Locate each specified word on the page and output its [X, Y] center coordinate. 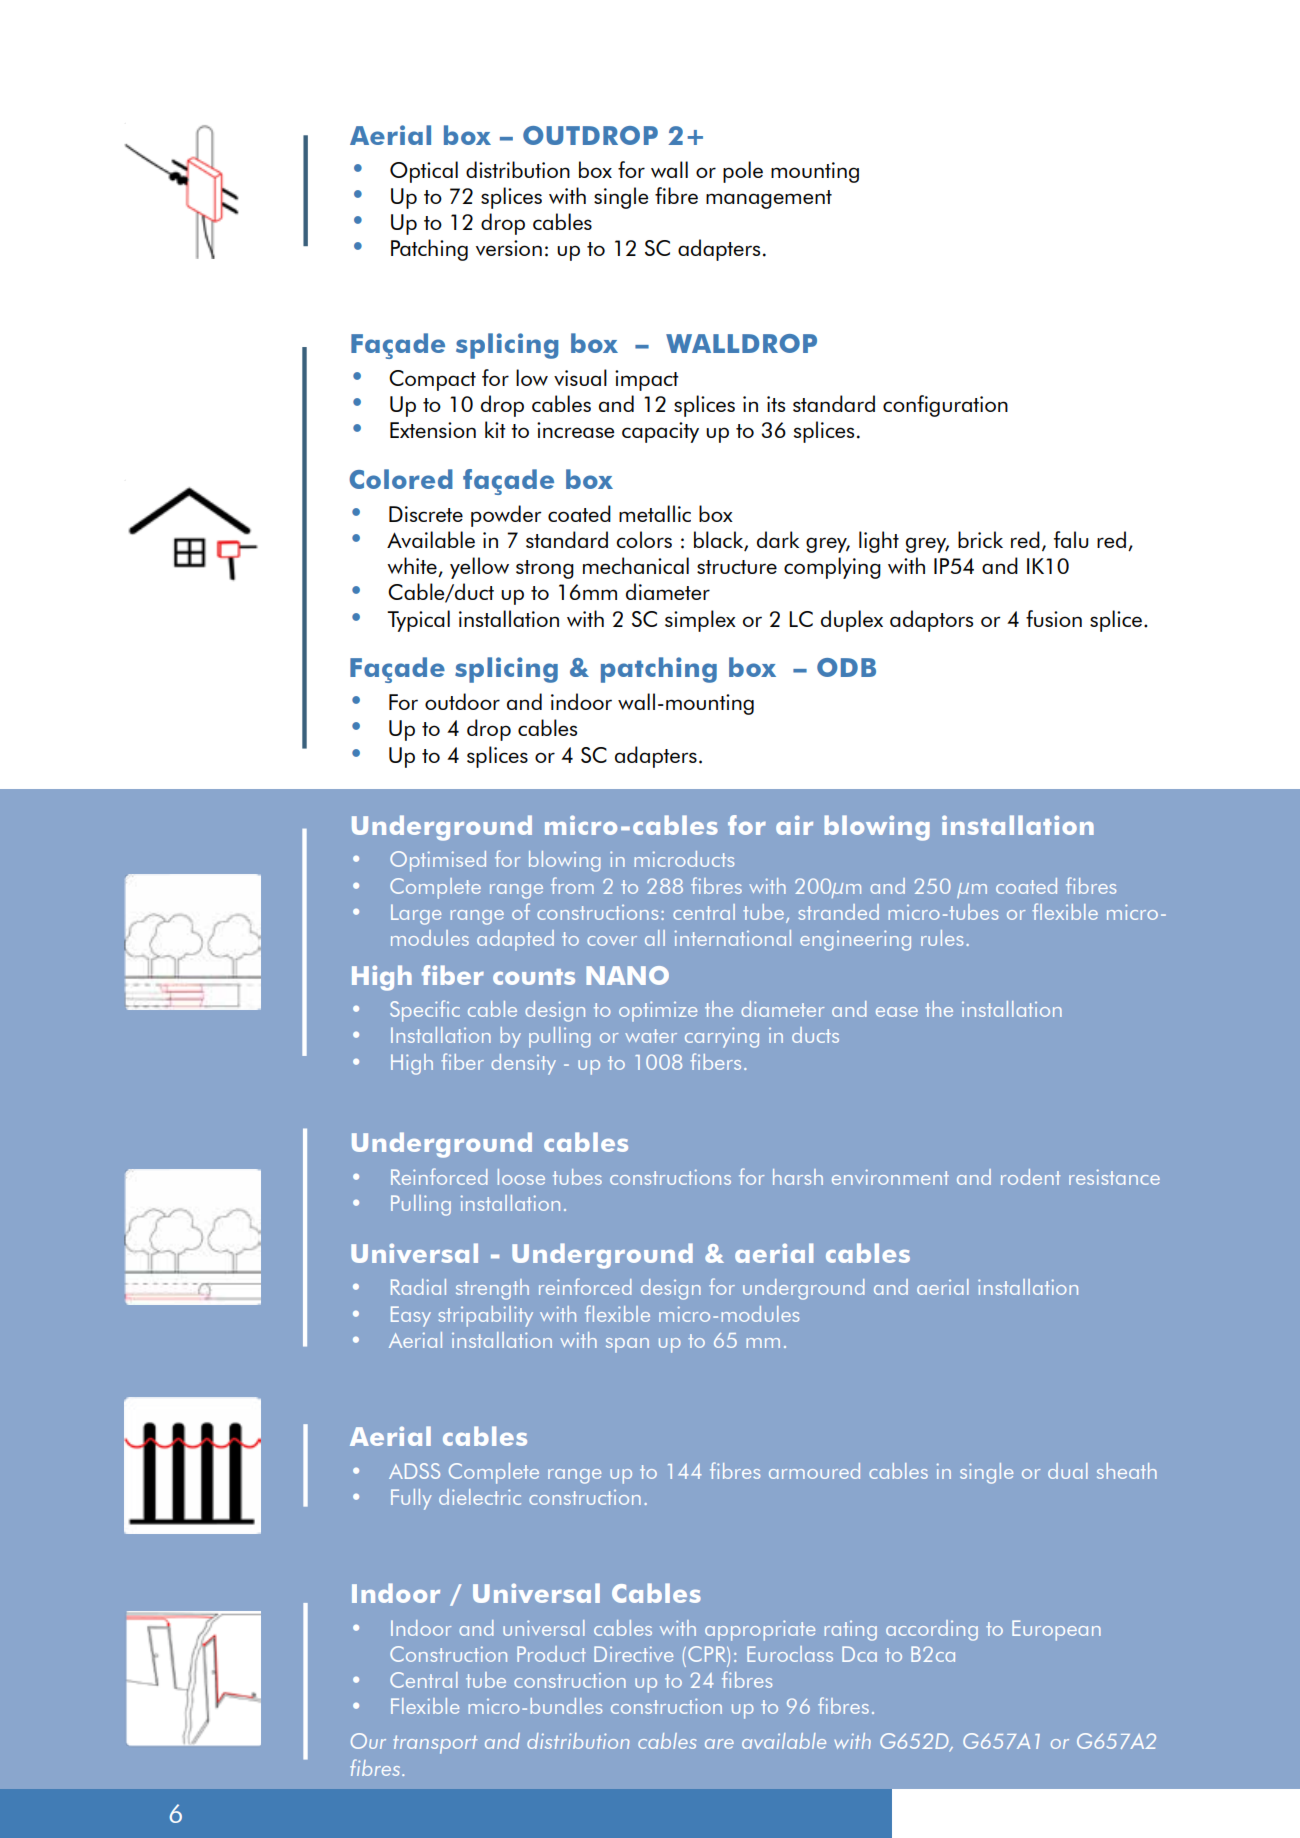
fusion [1054, 618]
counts [534, 977]
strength [492, 1289]
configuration [945, 406]
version [509, 248]
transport [435, 1744]
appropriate [760, 1630]
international [733, 938]
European [1056, 1630]
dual [1068, 1471]
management [769, 199]
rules [942, 938]
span [627, 1345]
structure [737, 567]
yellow [479, 568]
